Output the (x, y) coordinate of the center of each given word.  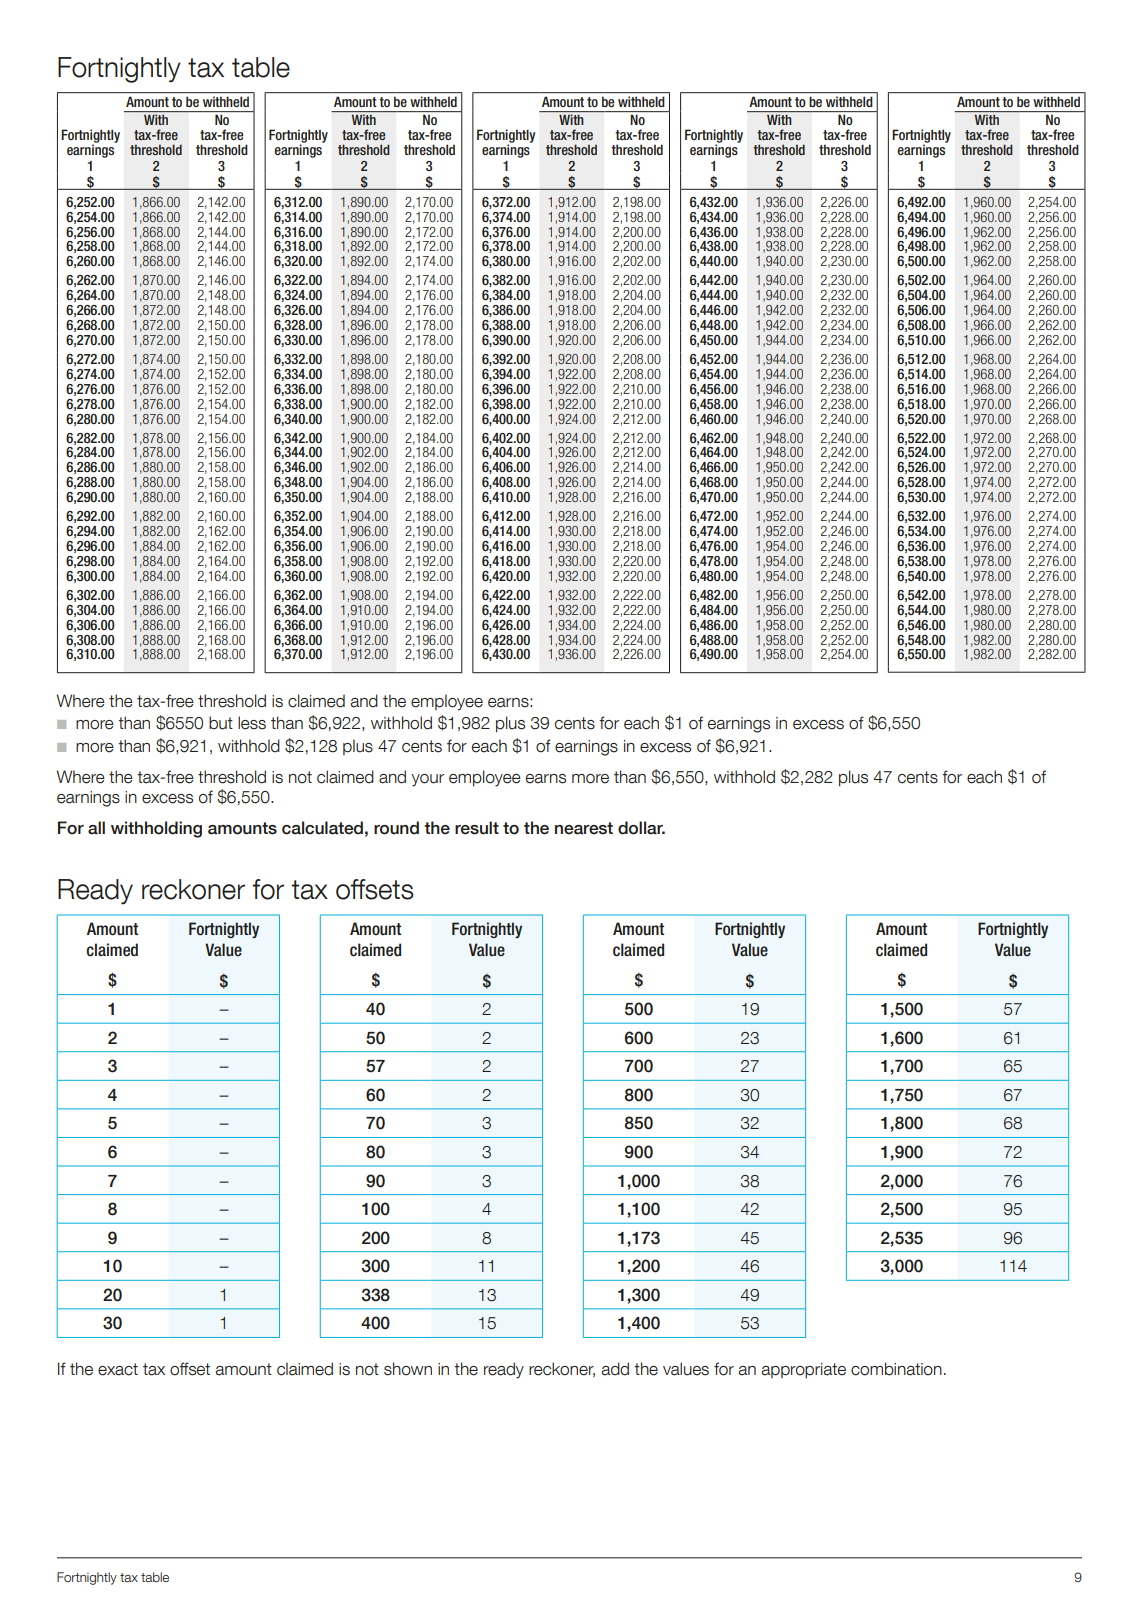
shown (408, 1369)
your (428, 780)
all (96, 828)
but (221, 723)
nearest (584, 828)
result (477, 828)
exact (118, 1369)
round (396, 828)
